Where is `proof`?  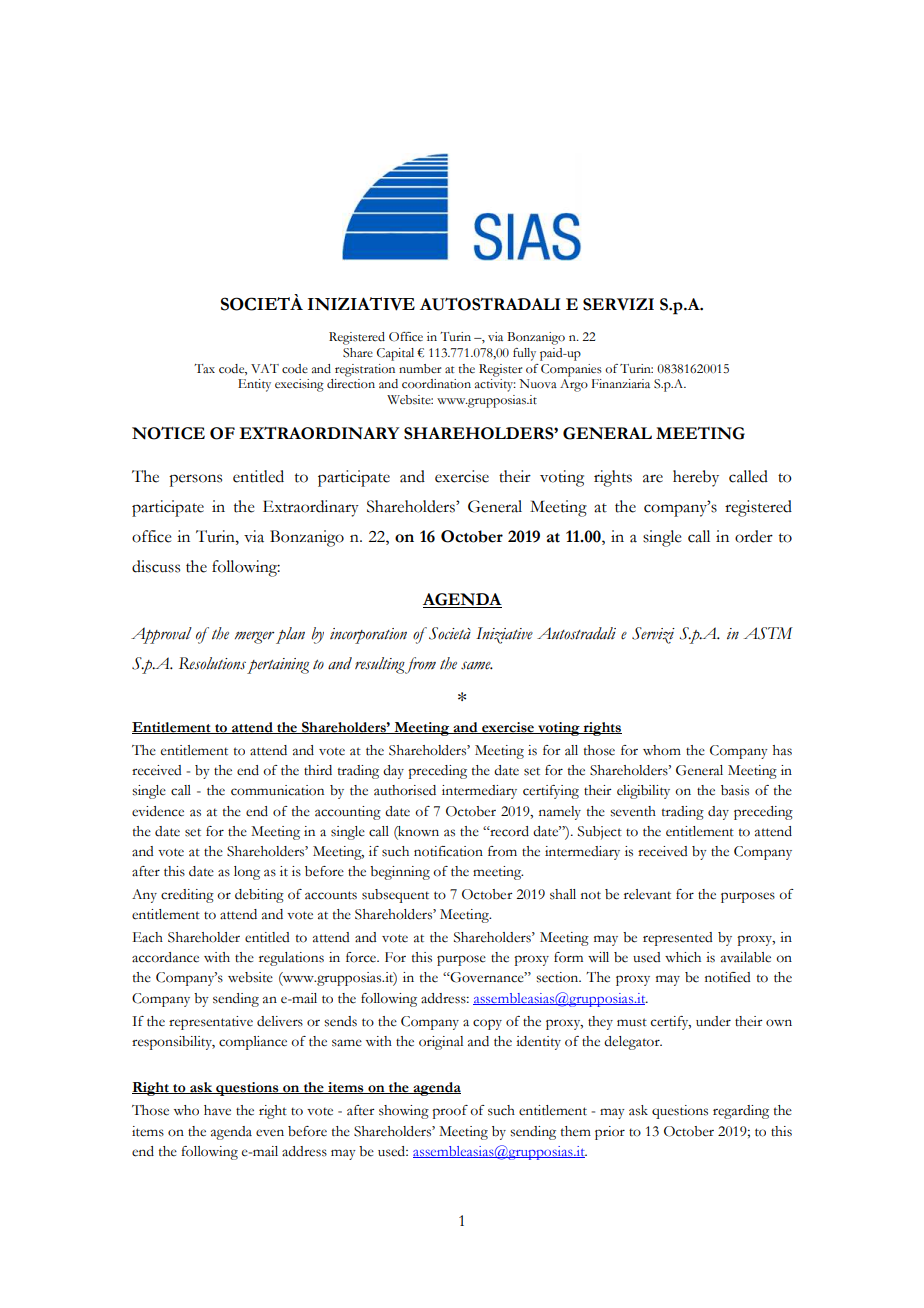 proof is located at coordinates (450, 1112).
